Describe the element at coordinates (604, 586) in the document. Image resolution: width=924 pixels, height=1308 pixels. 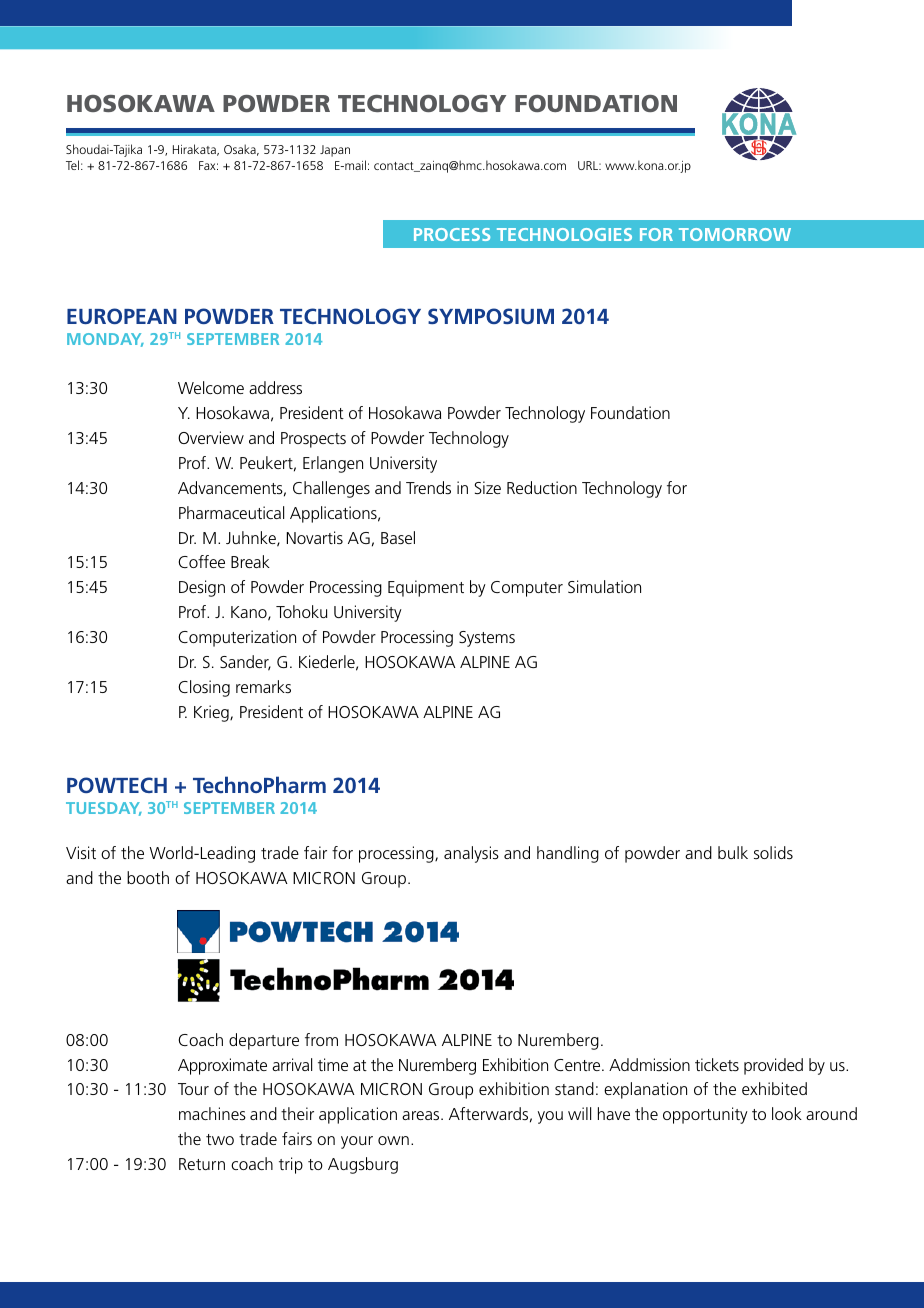
I see `Simulation` at that location.
